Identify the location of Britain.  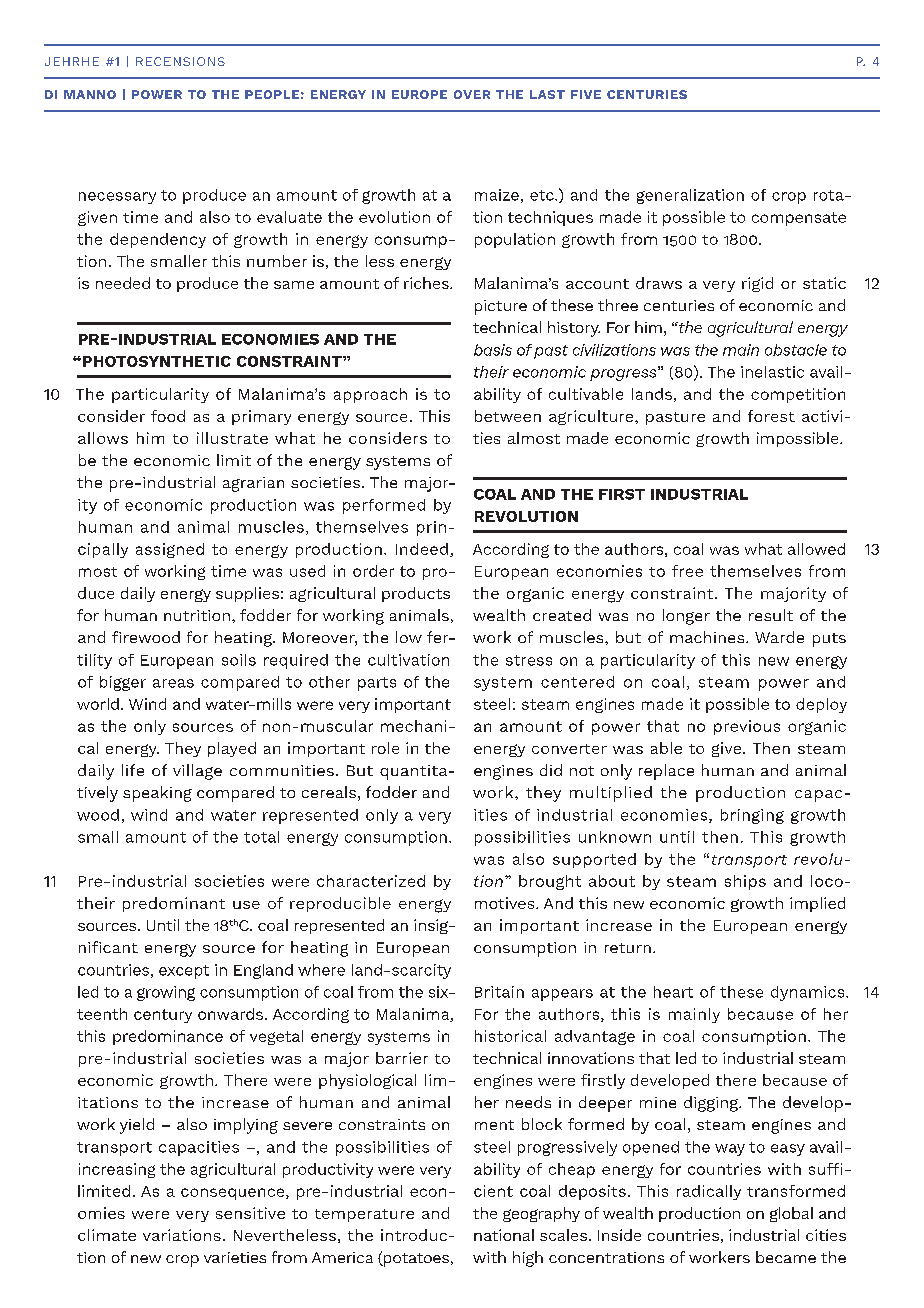
(499, 992).
